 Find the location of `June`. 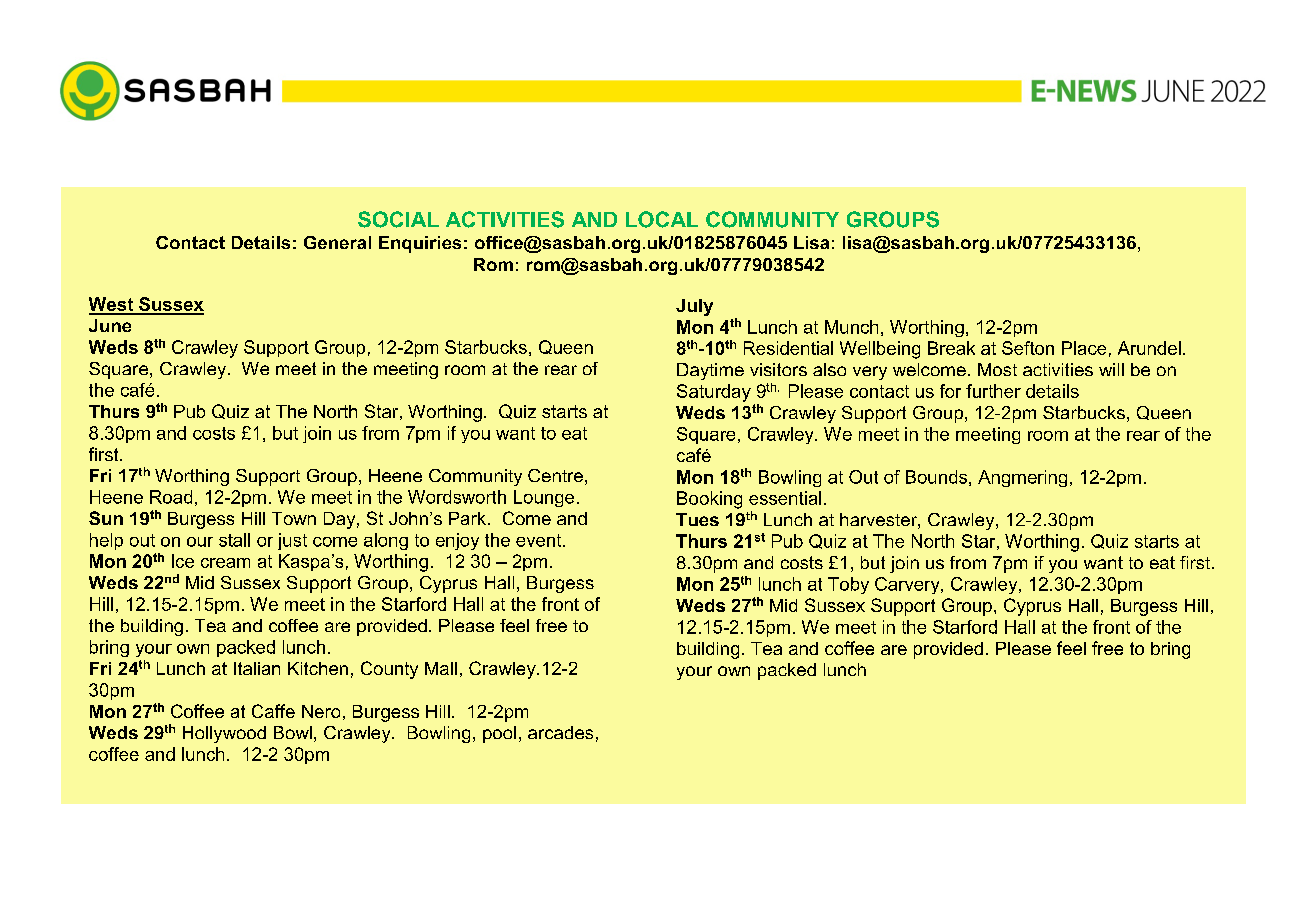

June is located at coordinates (110, 325).
